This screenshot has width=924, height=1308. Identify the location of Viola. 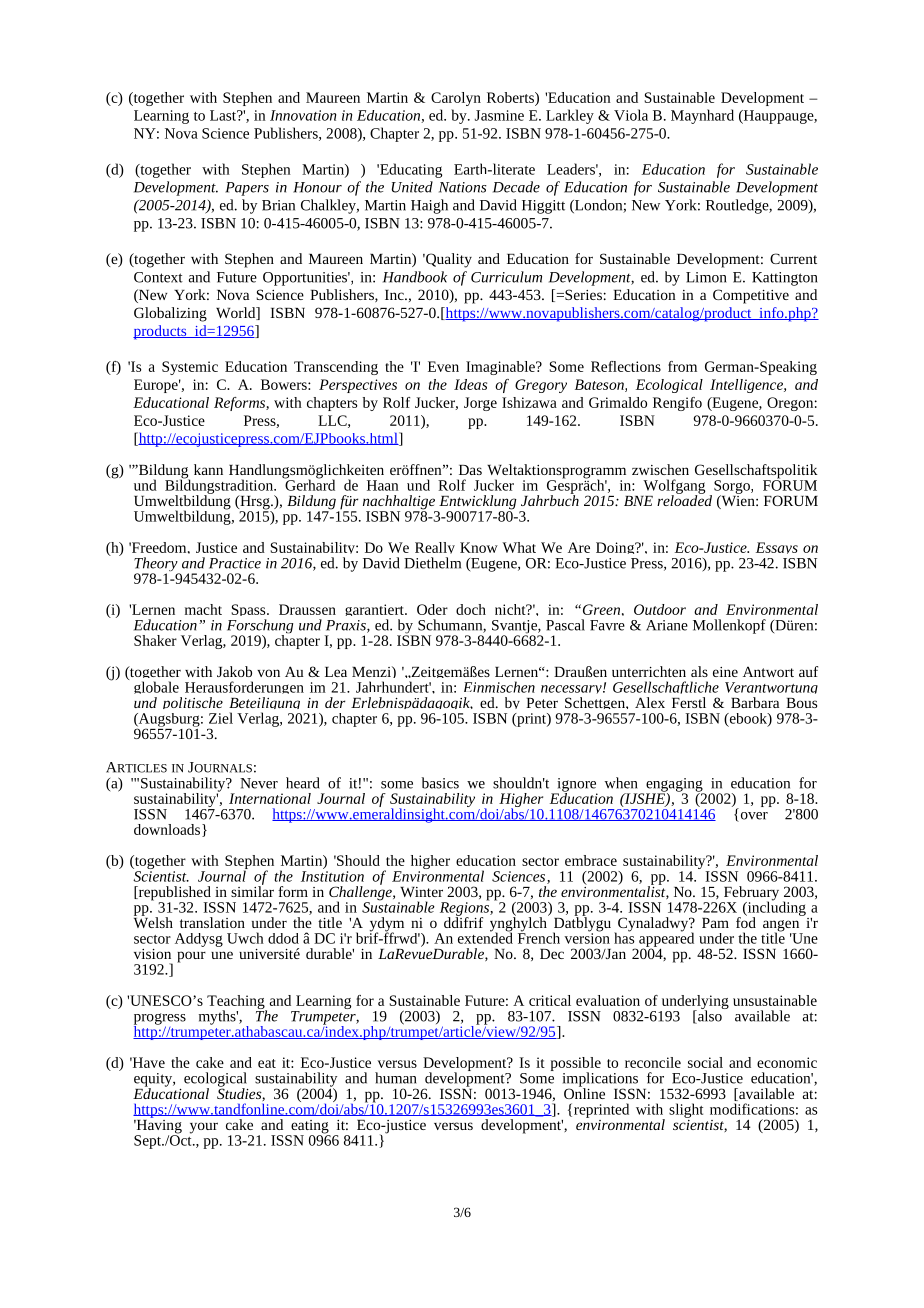
(631, 115).
